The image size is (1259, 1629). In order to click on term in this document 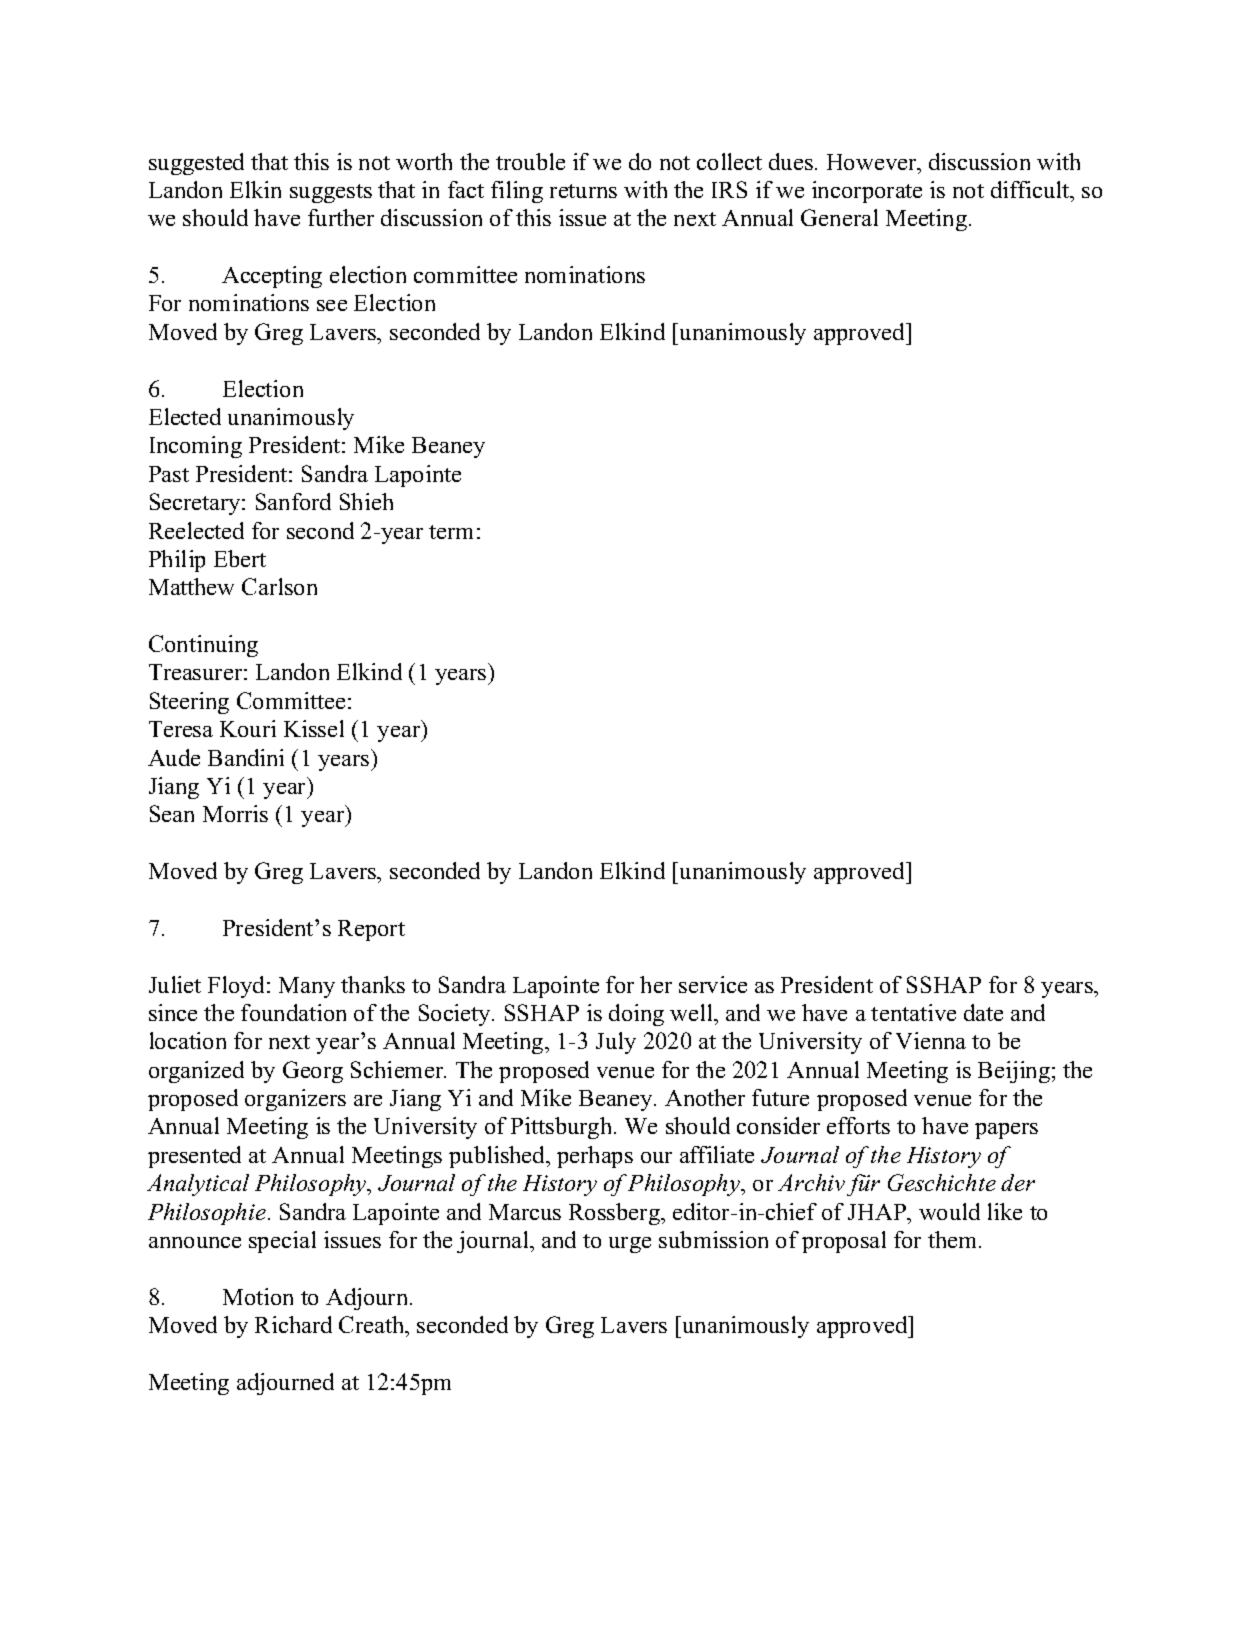, I will do `click(451, 532)`.
